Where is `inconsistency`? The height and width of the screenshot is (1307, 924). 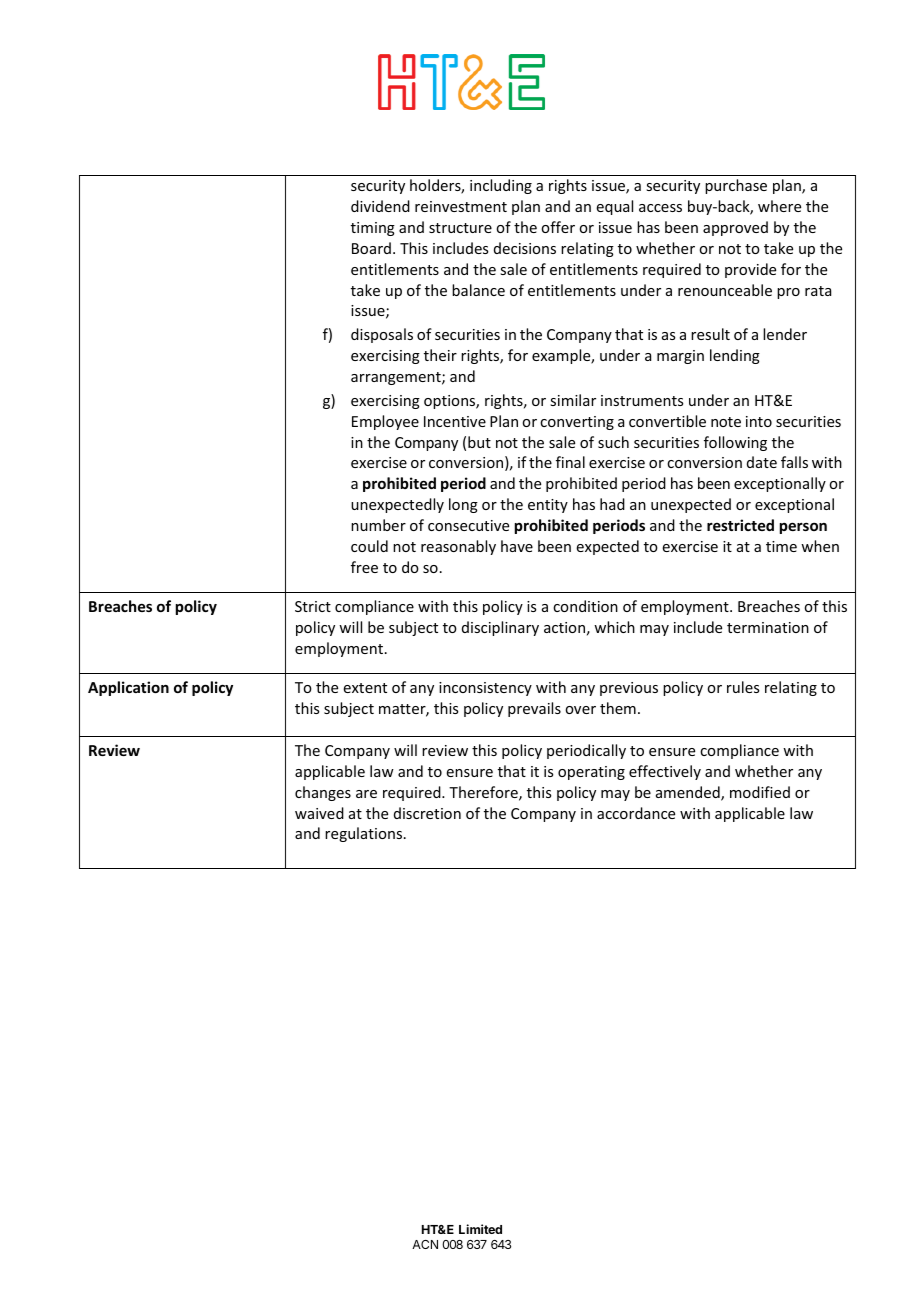
inconsistency is located at coordinates (485, 689).
